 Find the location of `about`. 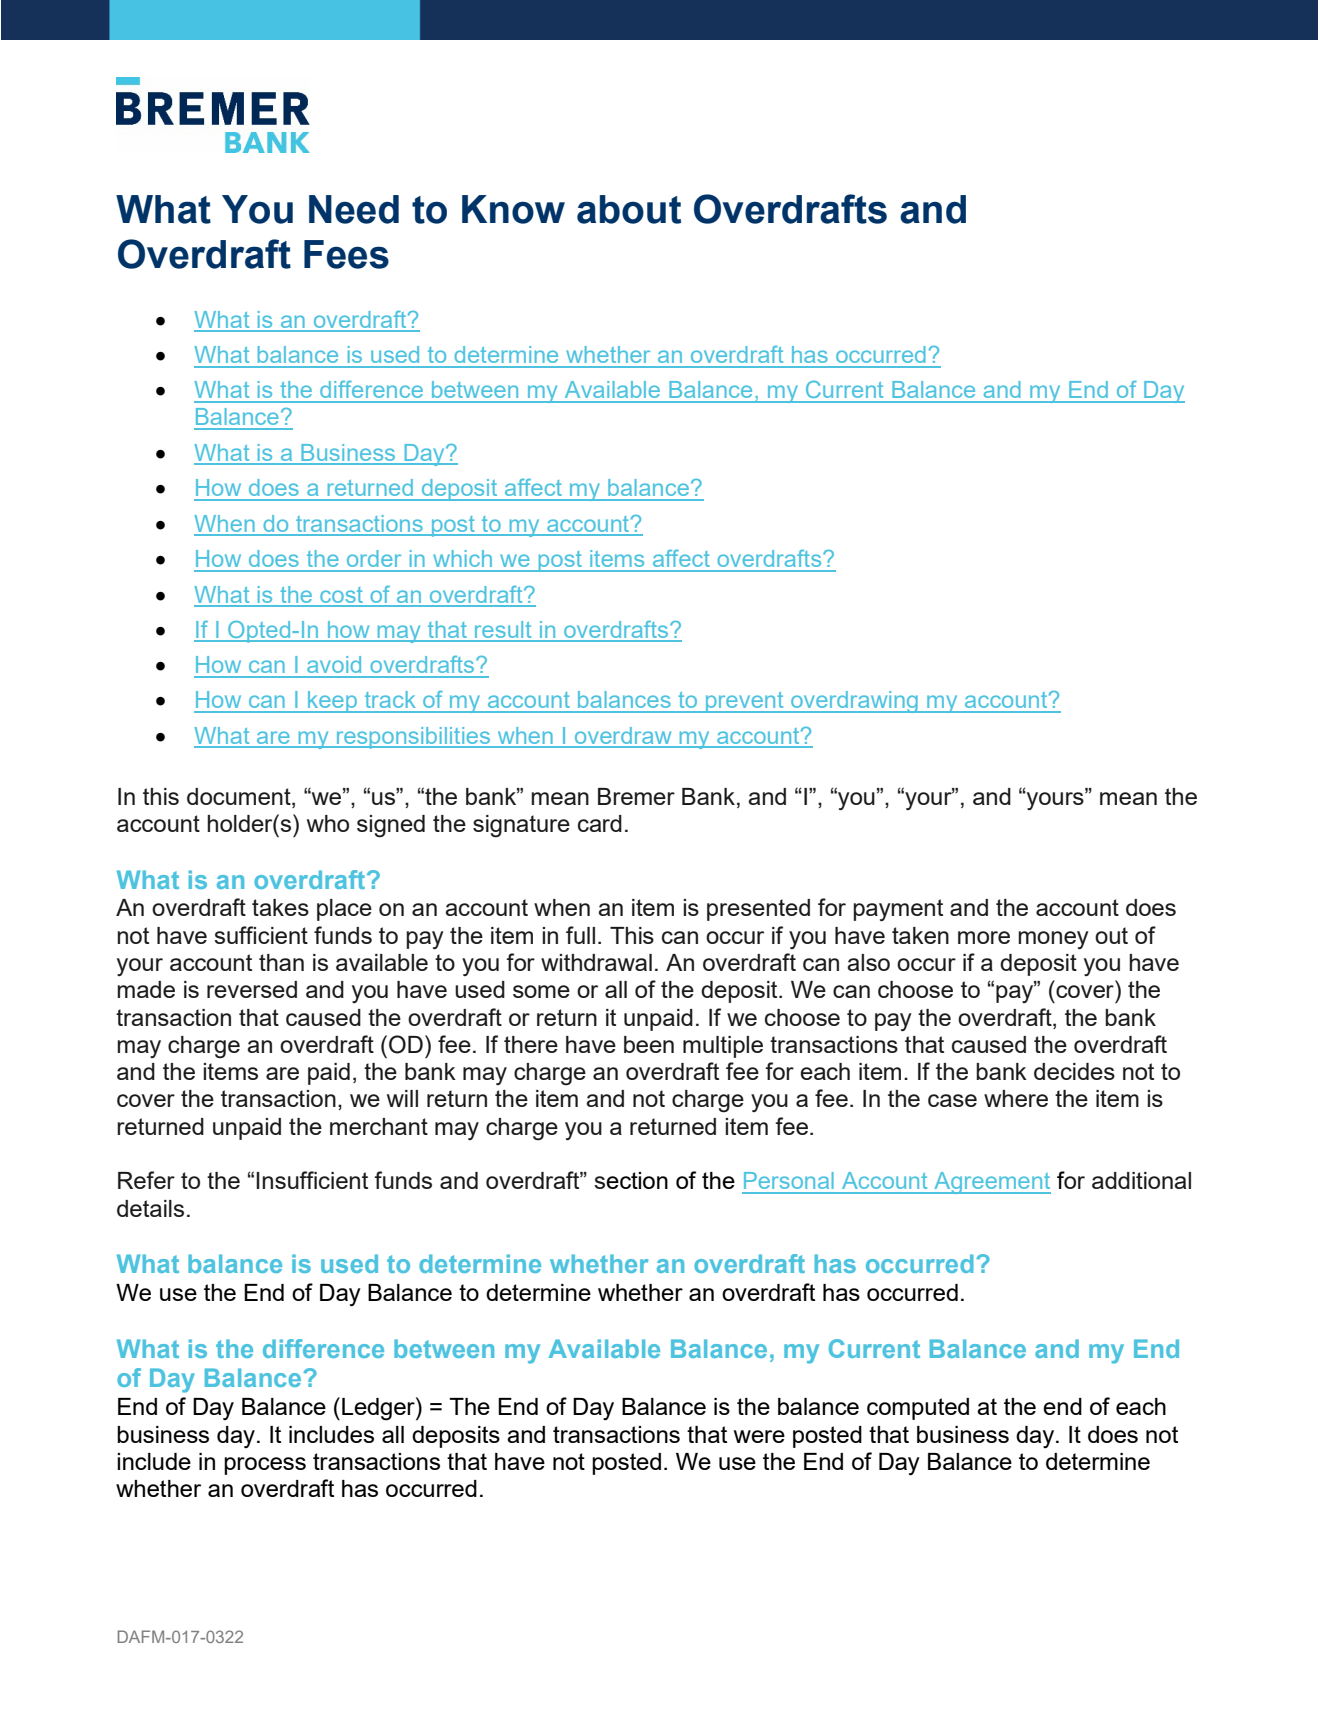

about is located at coordinates (629, 209).
